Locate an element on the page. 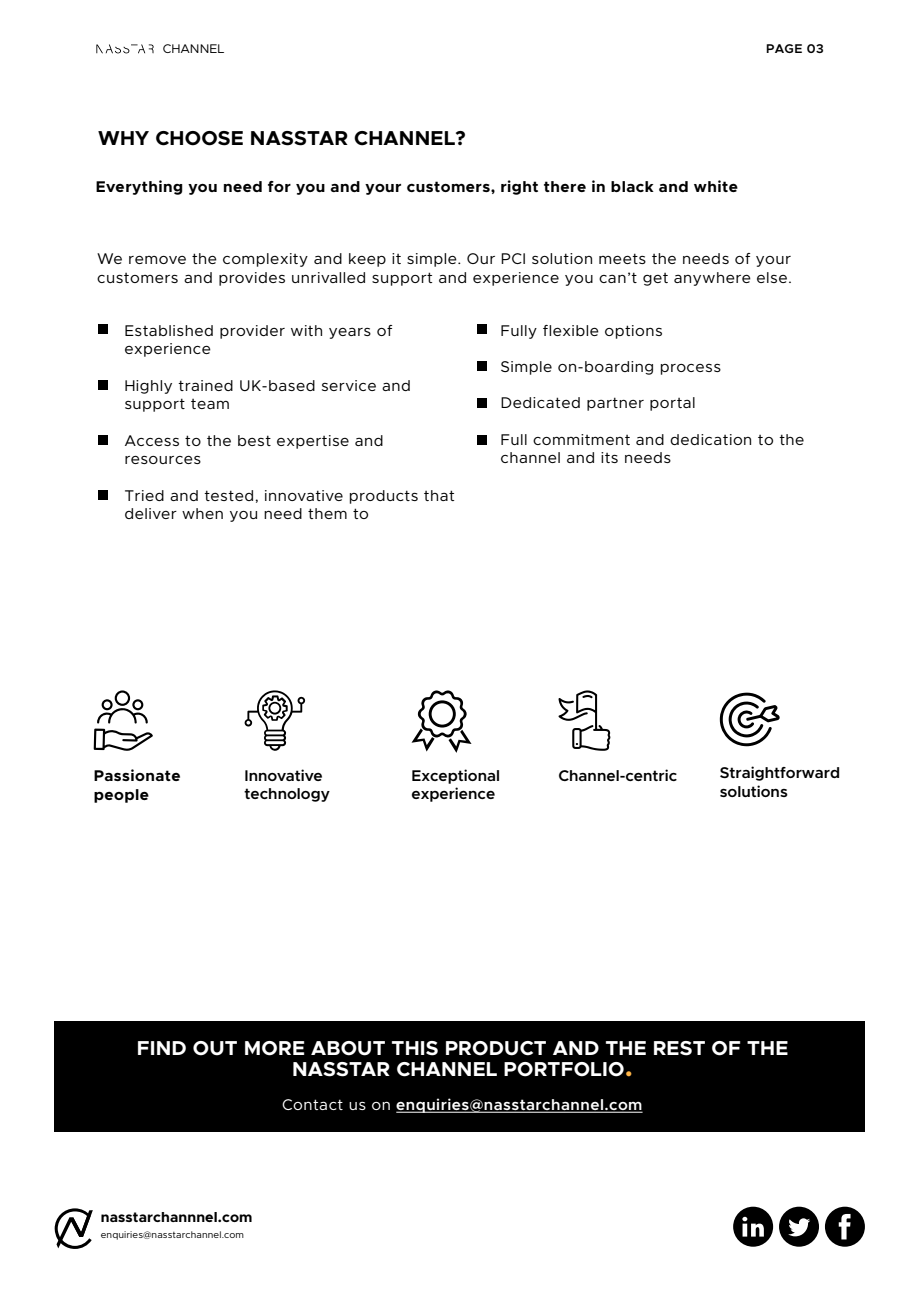 This document has height=1308, width=924. Exceptional is located at coordinates (455, 776).
